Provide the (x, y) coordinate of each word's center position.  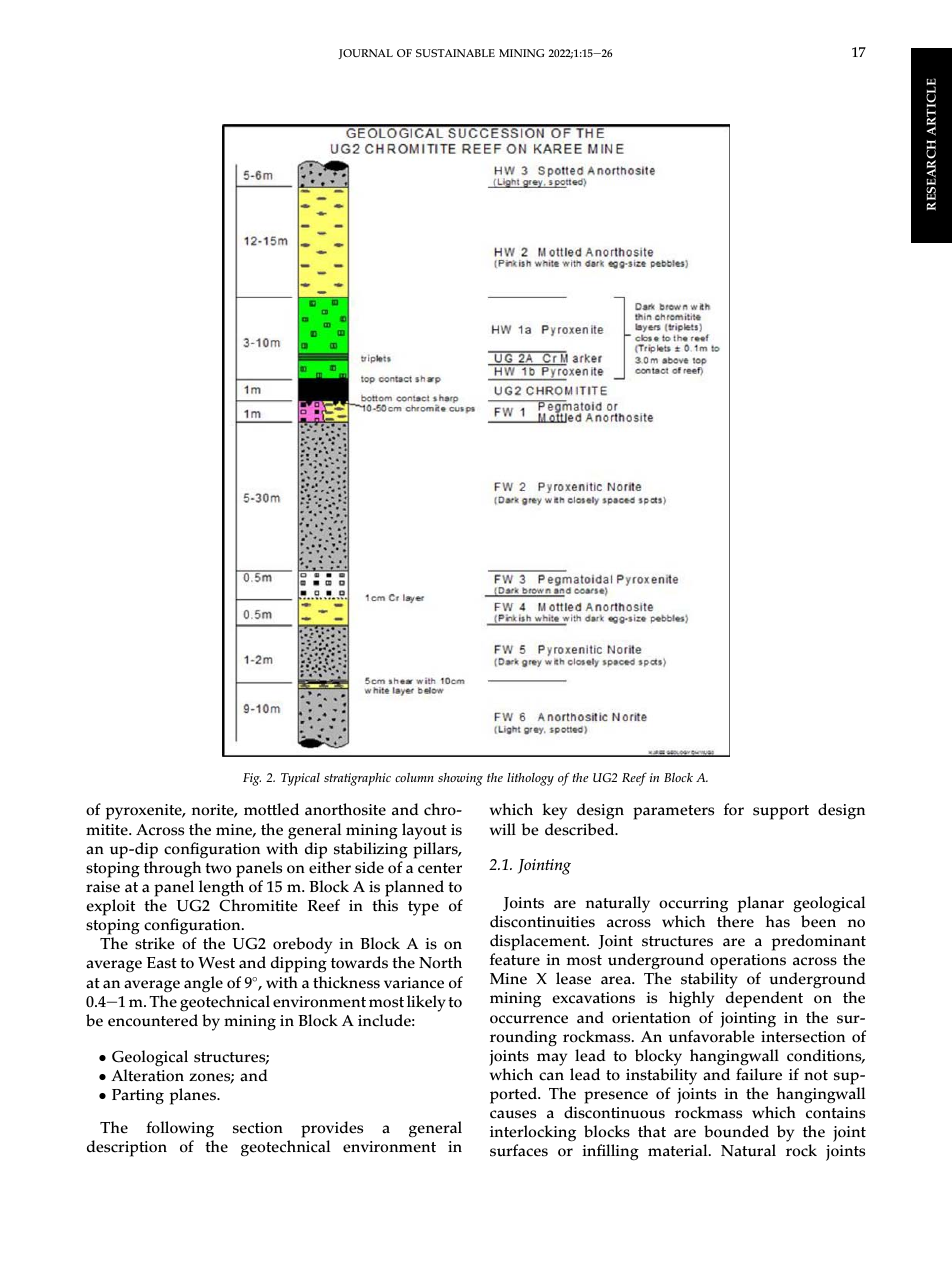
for (734, 809)
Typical (300, 779)
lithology (530, 779)
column (414, 777)
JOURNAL (365, 54)
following (180, 1131)
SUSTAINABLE (455, 53)
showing (460, 779)
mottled (271, 809)
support (781, 812)
